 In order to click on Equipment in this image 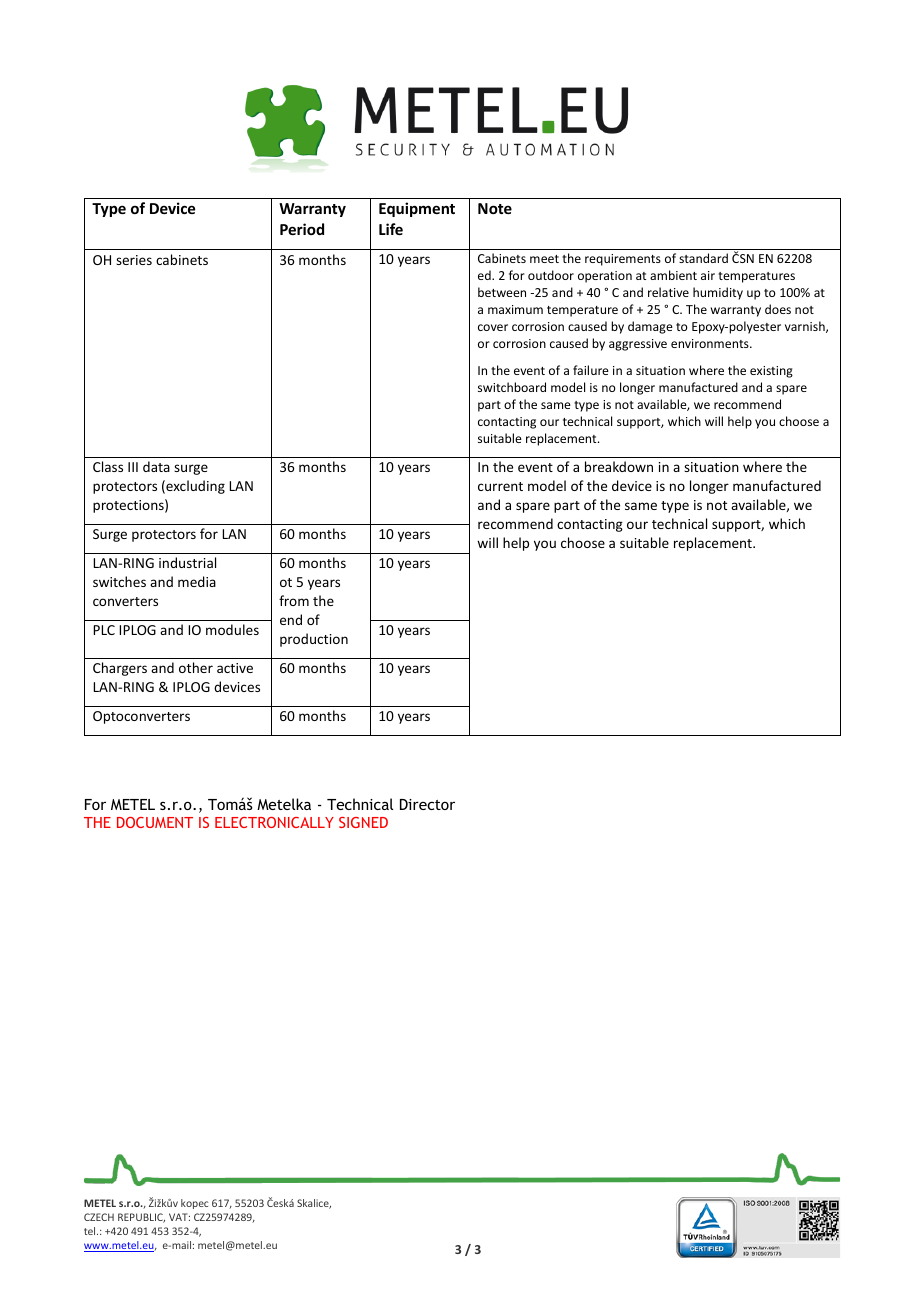, I will do `click(417, 209)`.
